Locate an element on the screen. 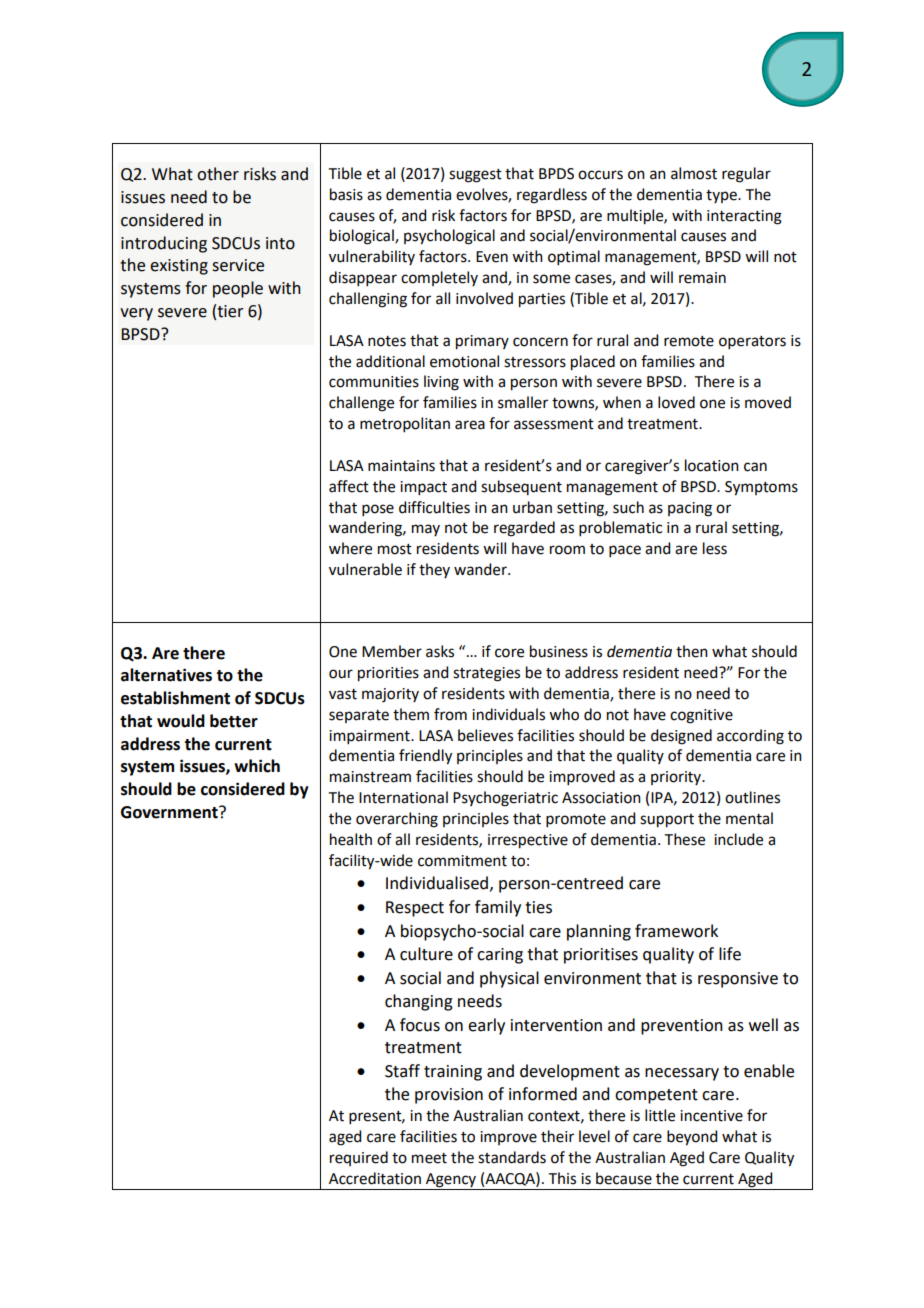 Image resolution: width=924 pixels, height=1308 pixels. strategies is located at coordinates (486, 674).
